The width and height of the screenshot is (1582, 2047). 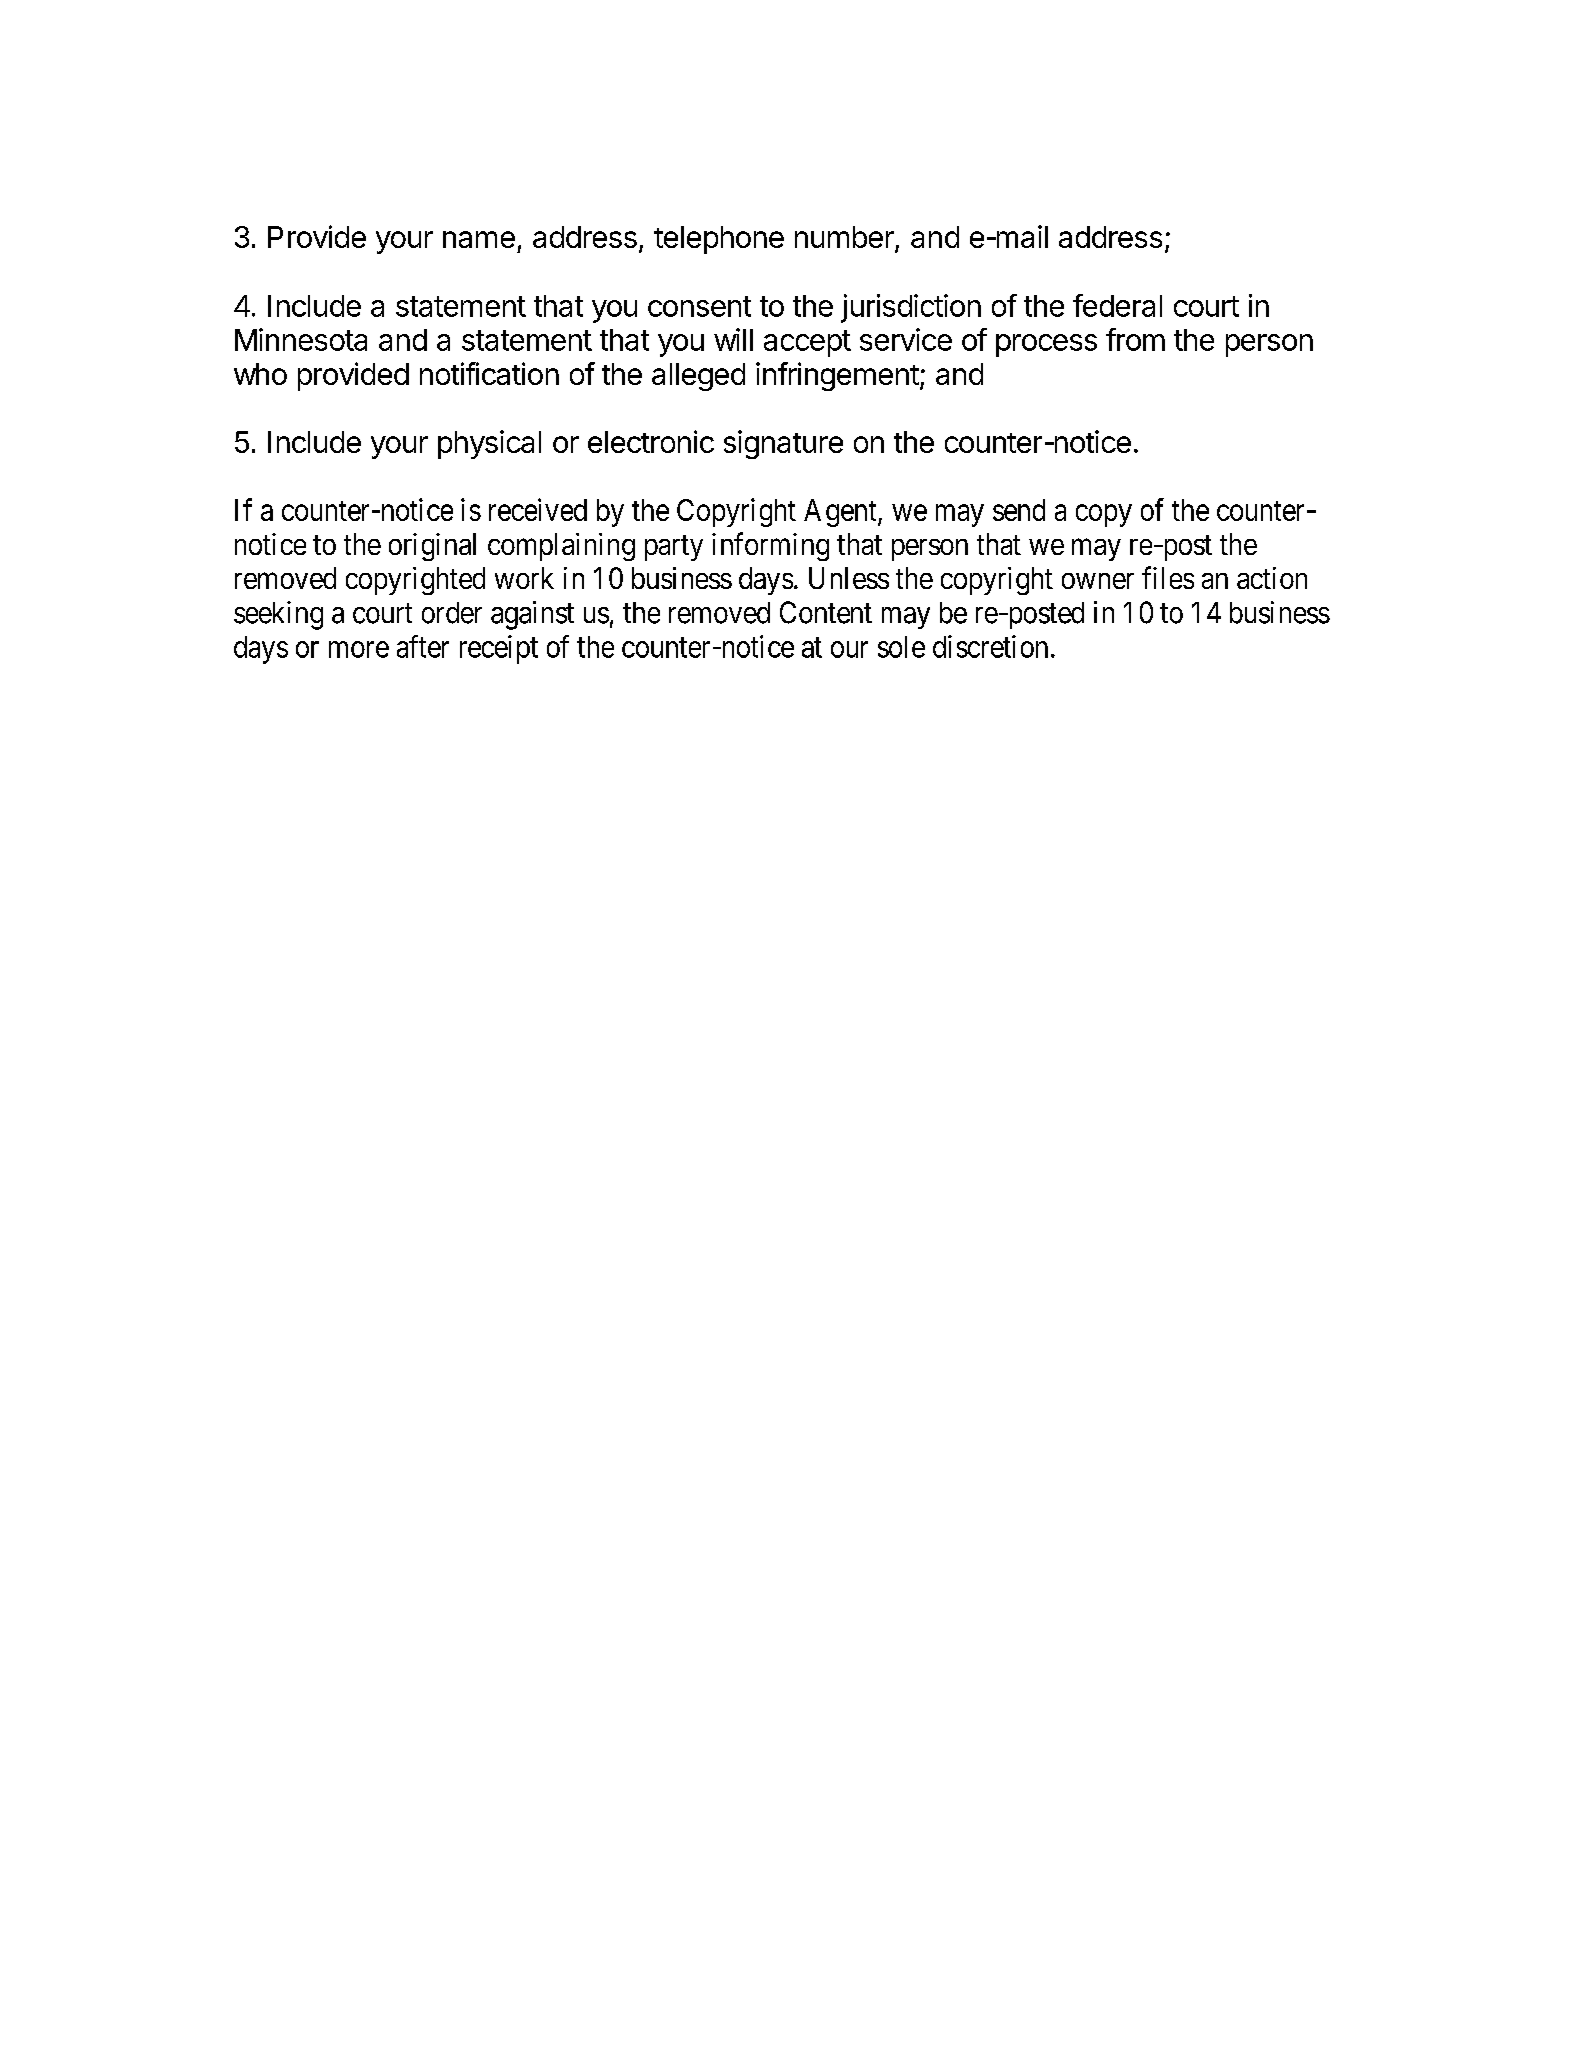 What do you see at coordinates (1019, 510) in the screenshot?
I see `send` at bounding box center [1019, 510].
